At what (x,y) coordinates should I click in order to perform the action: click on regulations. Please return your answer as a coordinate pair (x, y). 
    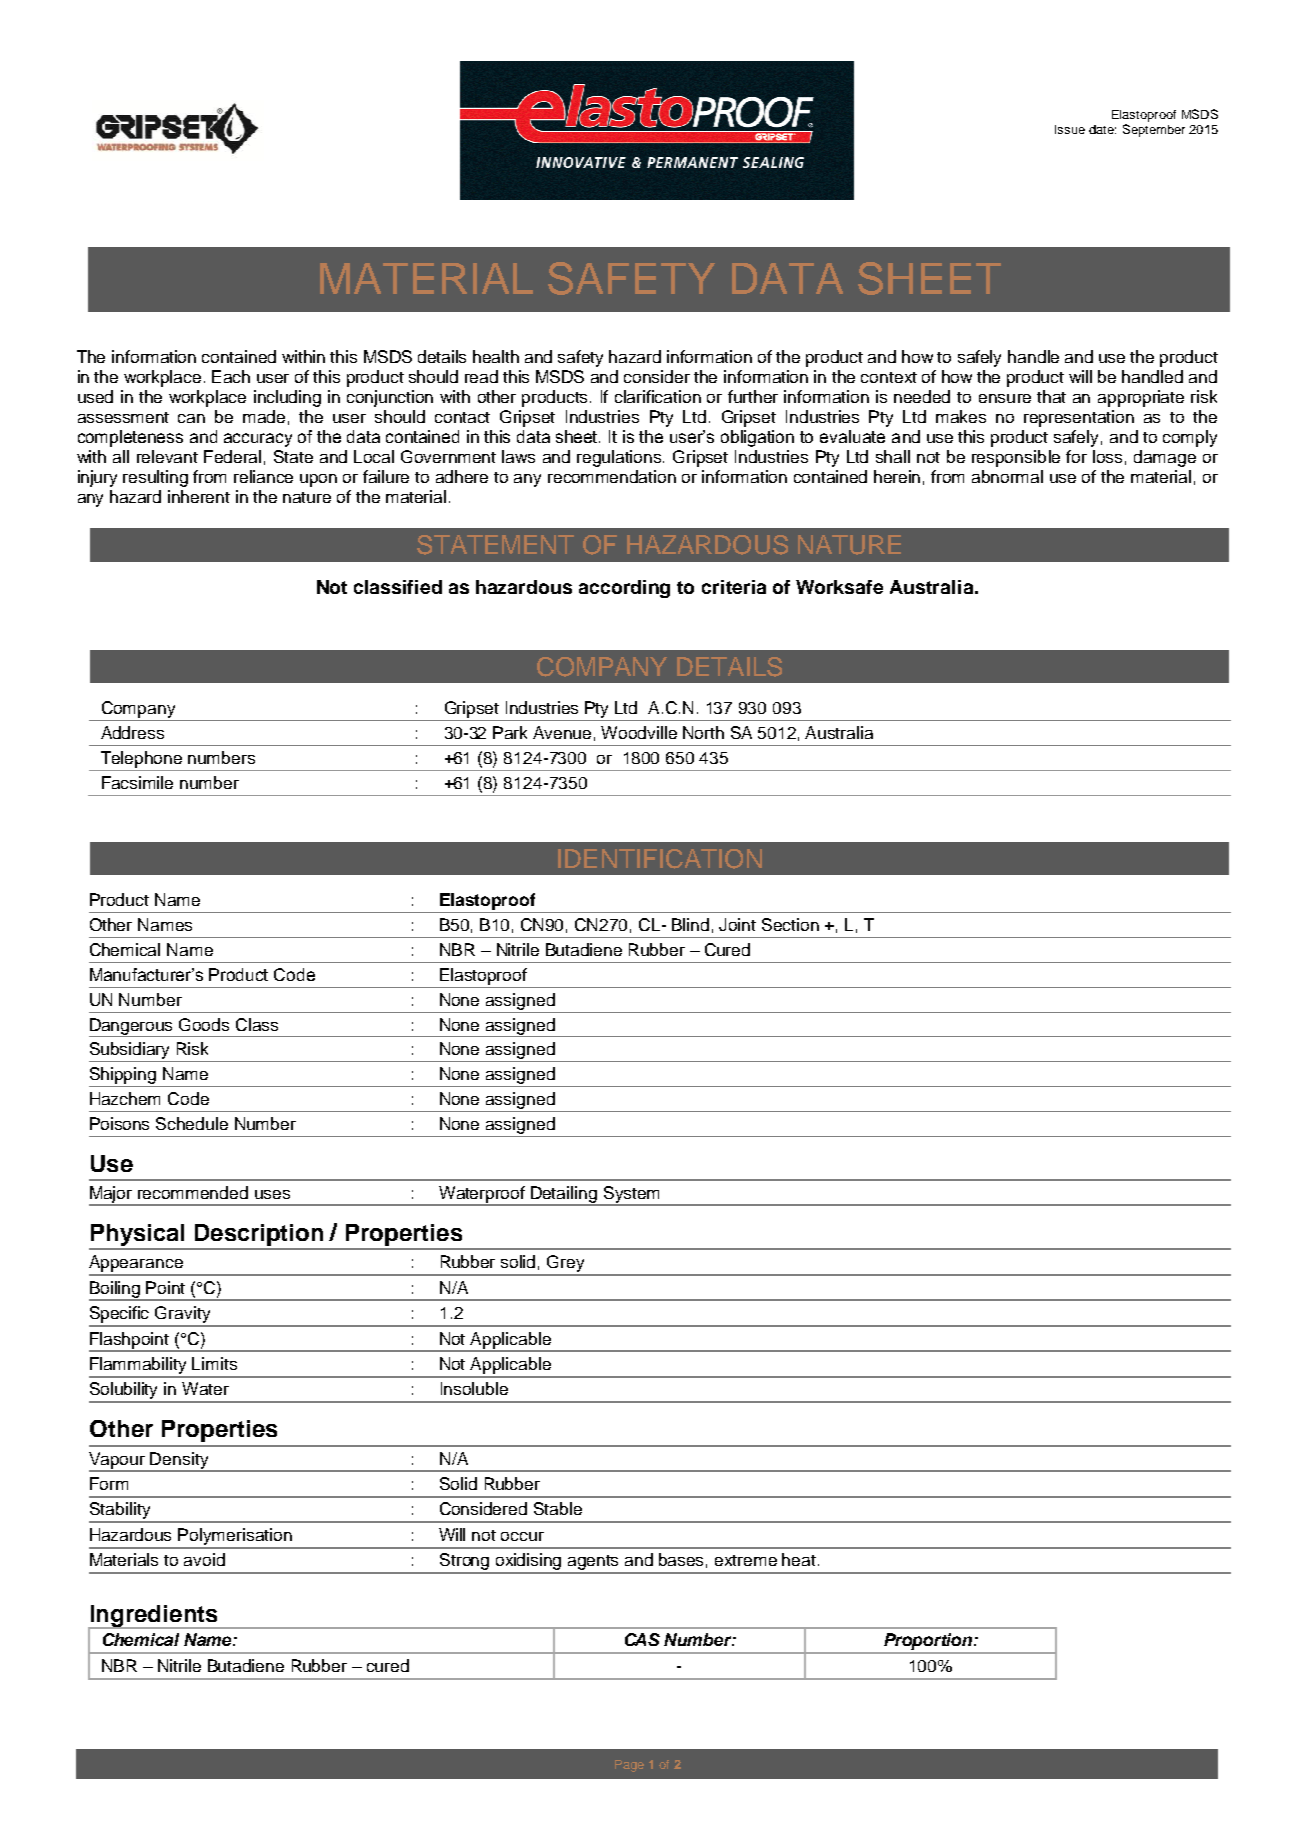
    Looking at the image, I should click on (620, 458).
